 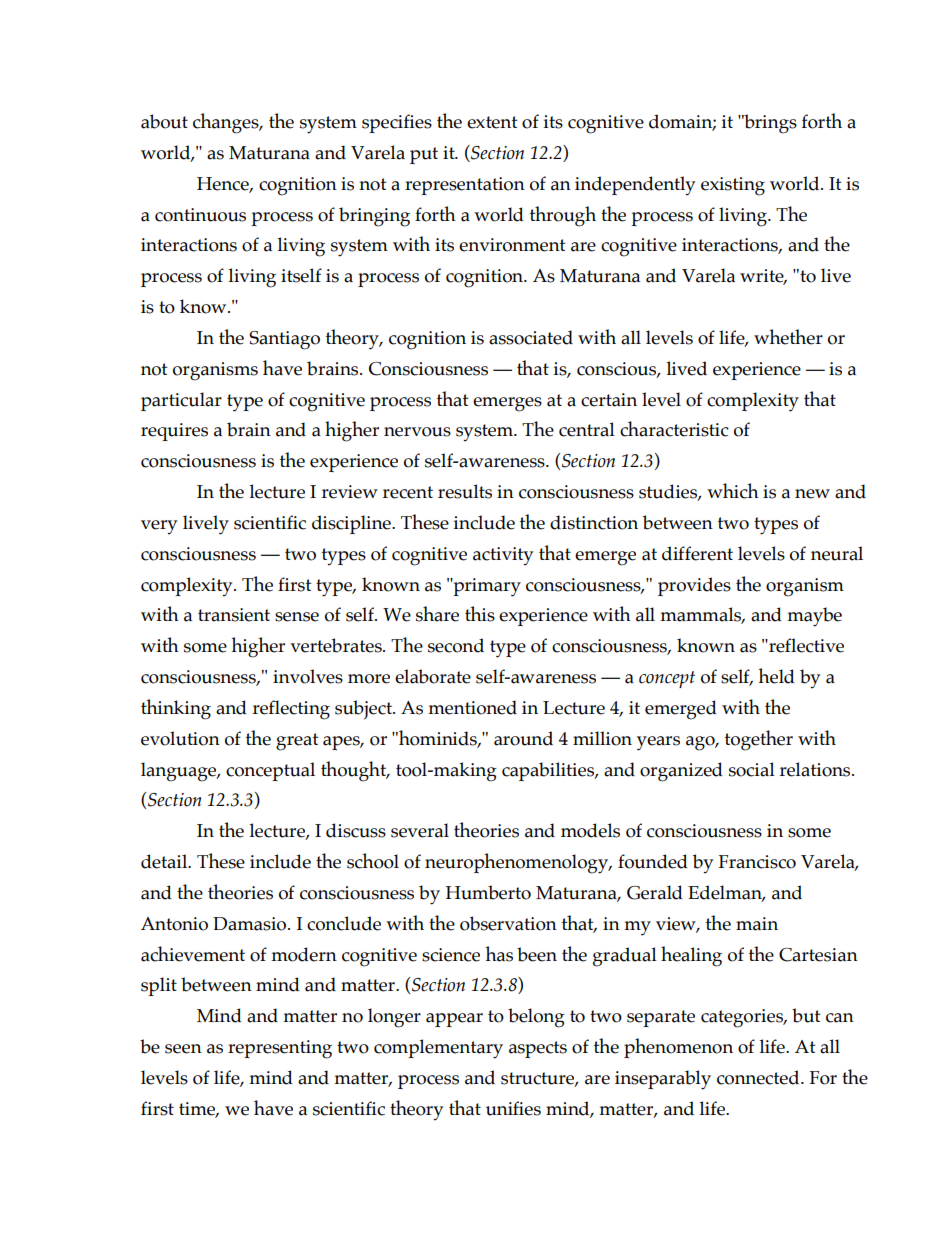 What do you see at coordinates (814, 617) in the image?
I see `maybe` at bounding box center [814, 617].
